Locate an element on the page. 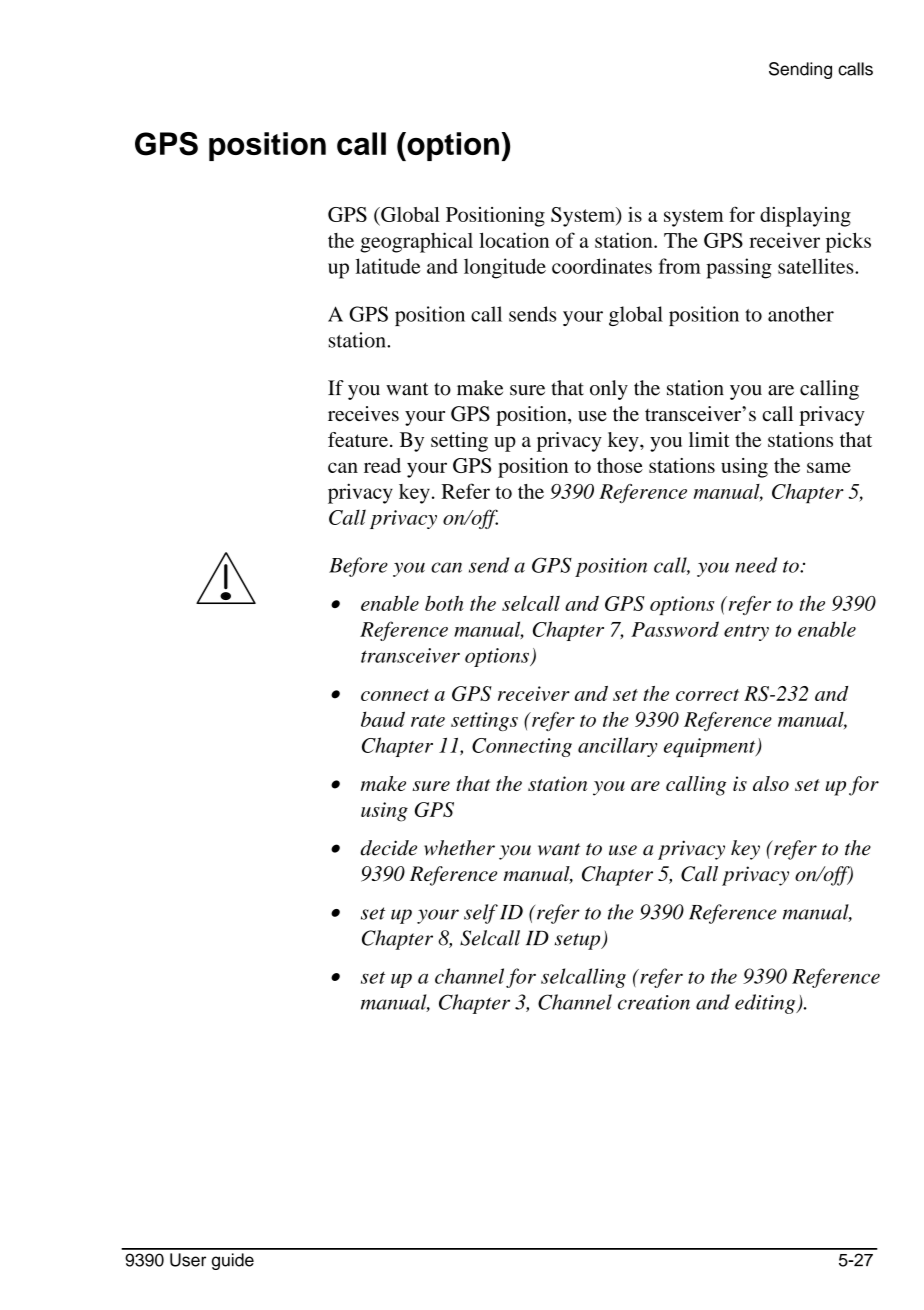 This image has height=1310, width=924. latitude is located at coordinates (388, 266).
